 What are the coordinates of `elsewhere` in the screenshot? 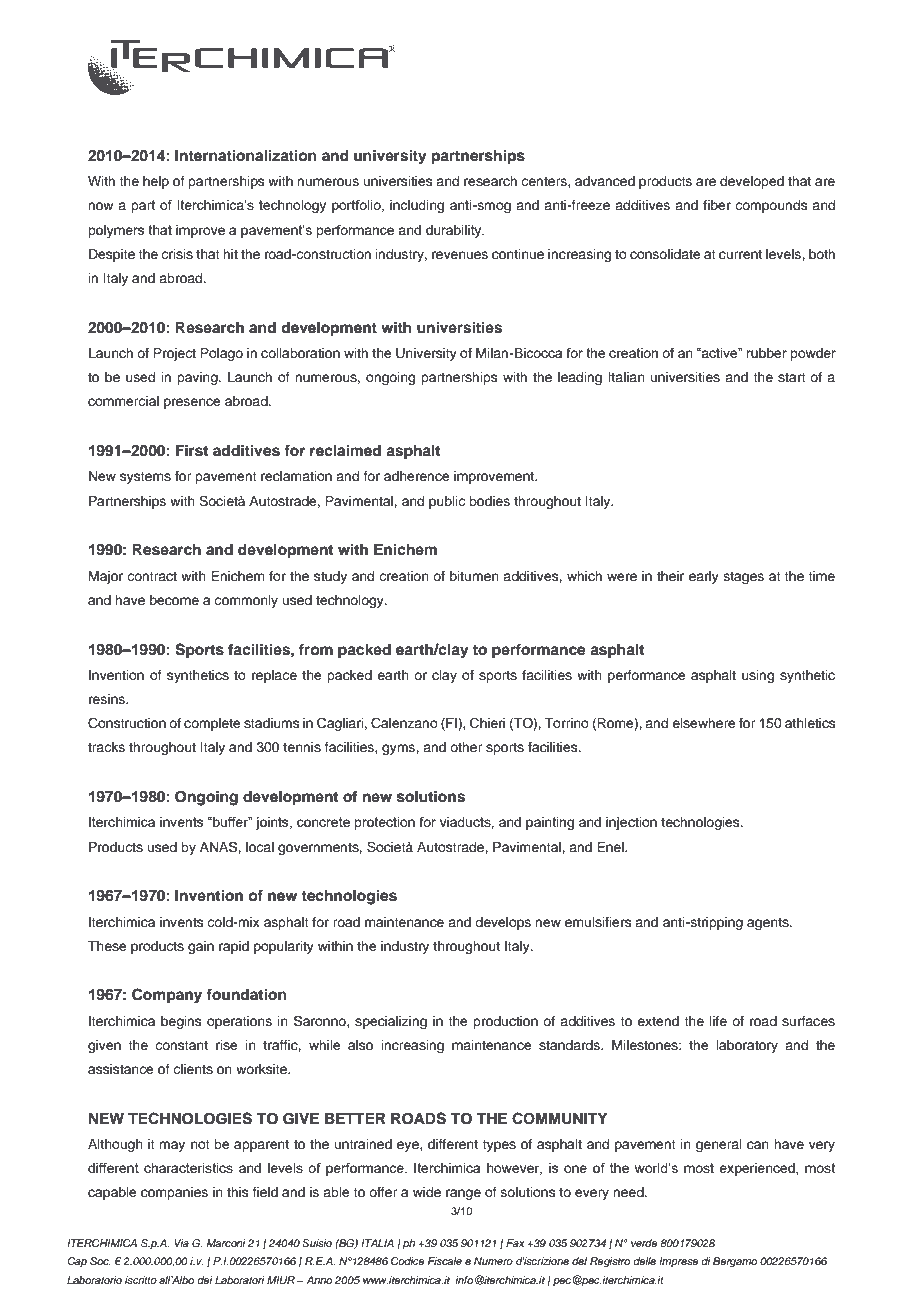 It's located at (704, 723).
